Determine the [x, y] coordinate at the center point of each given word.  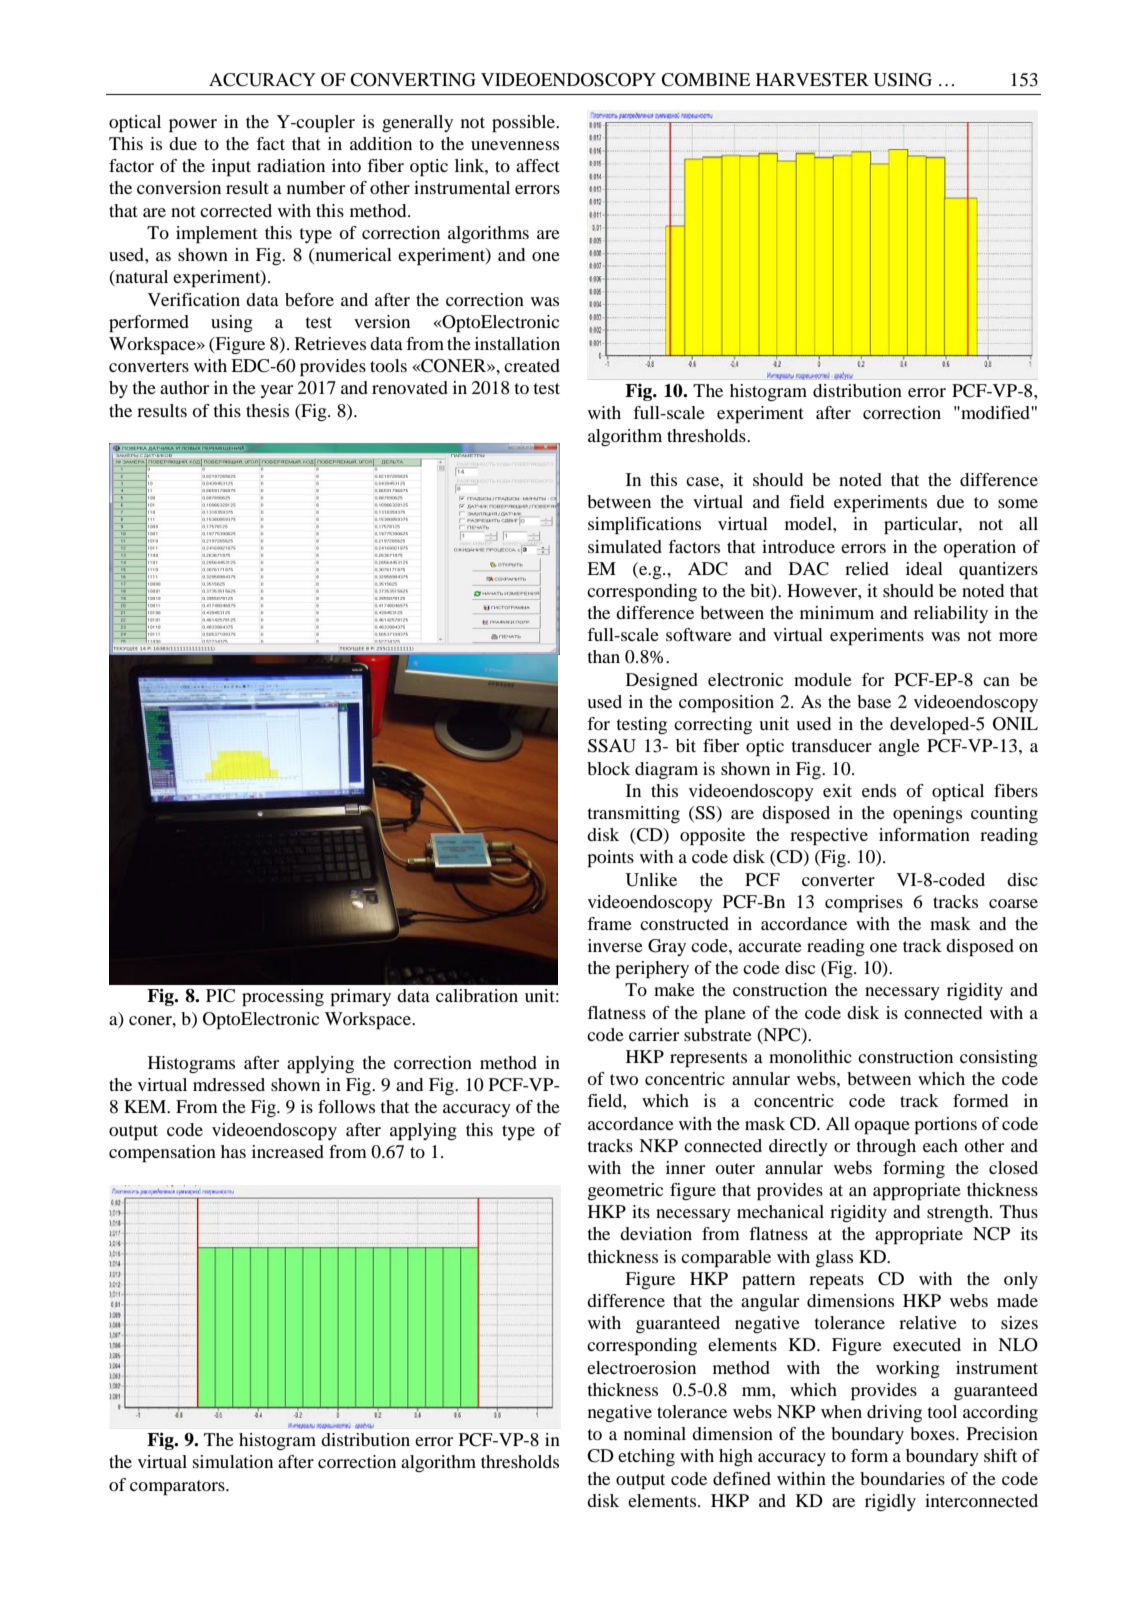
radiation [291, 165]
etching [646, 1457]
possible [524, 124]
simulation [233, 1461]
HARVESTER [812, 80]
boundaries [902, 1478]
